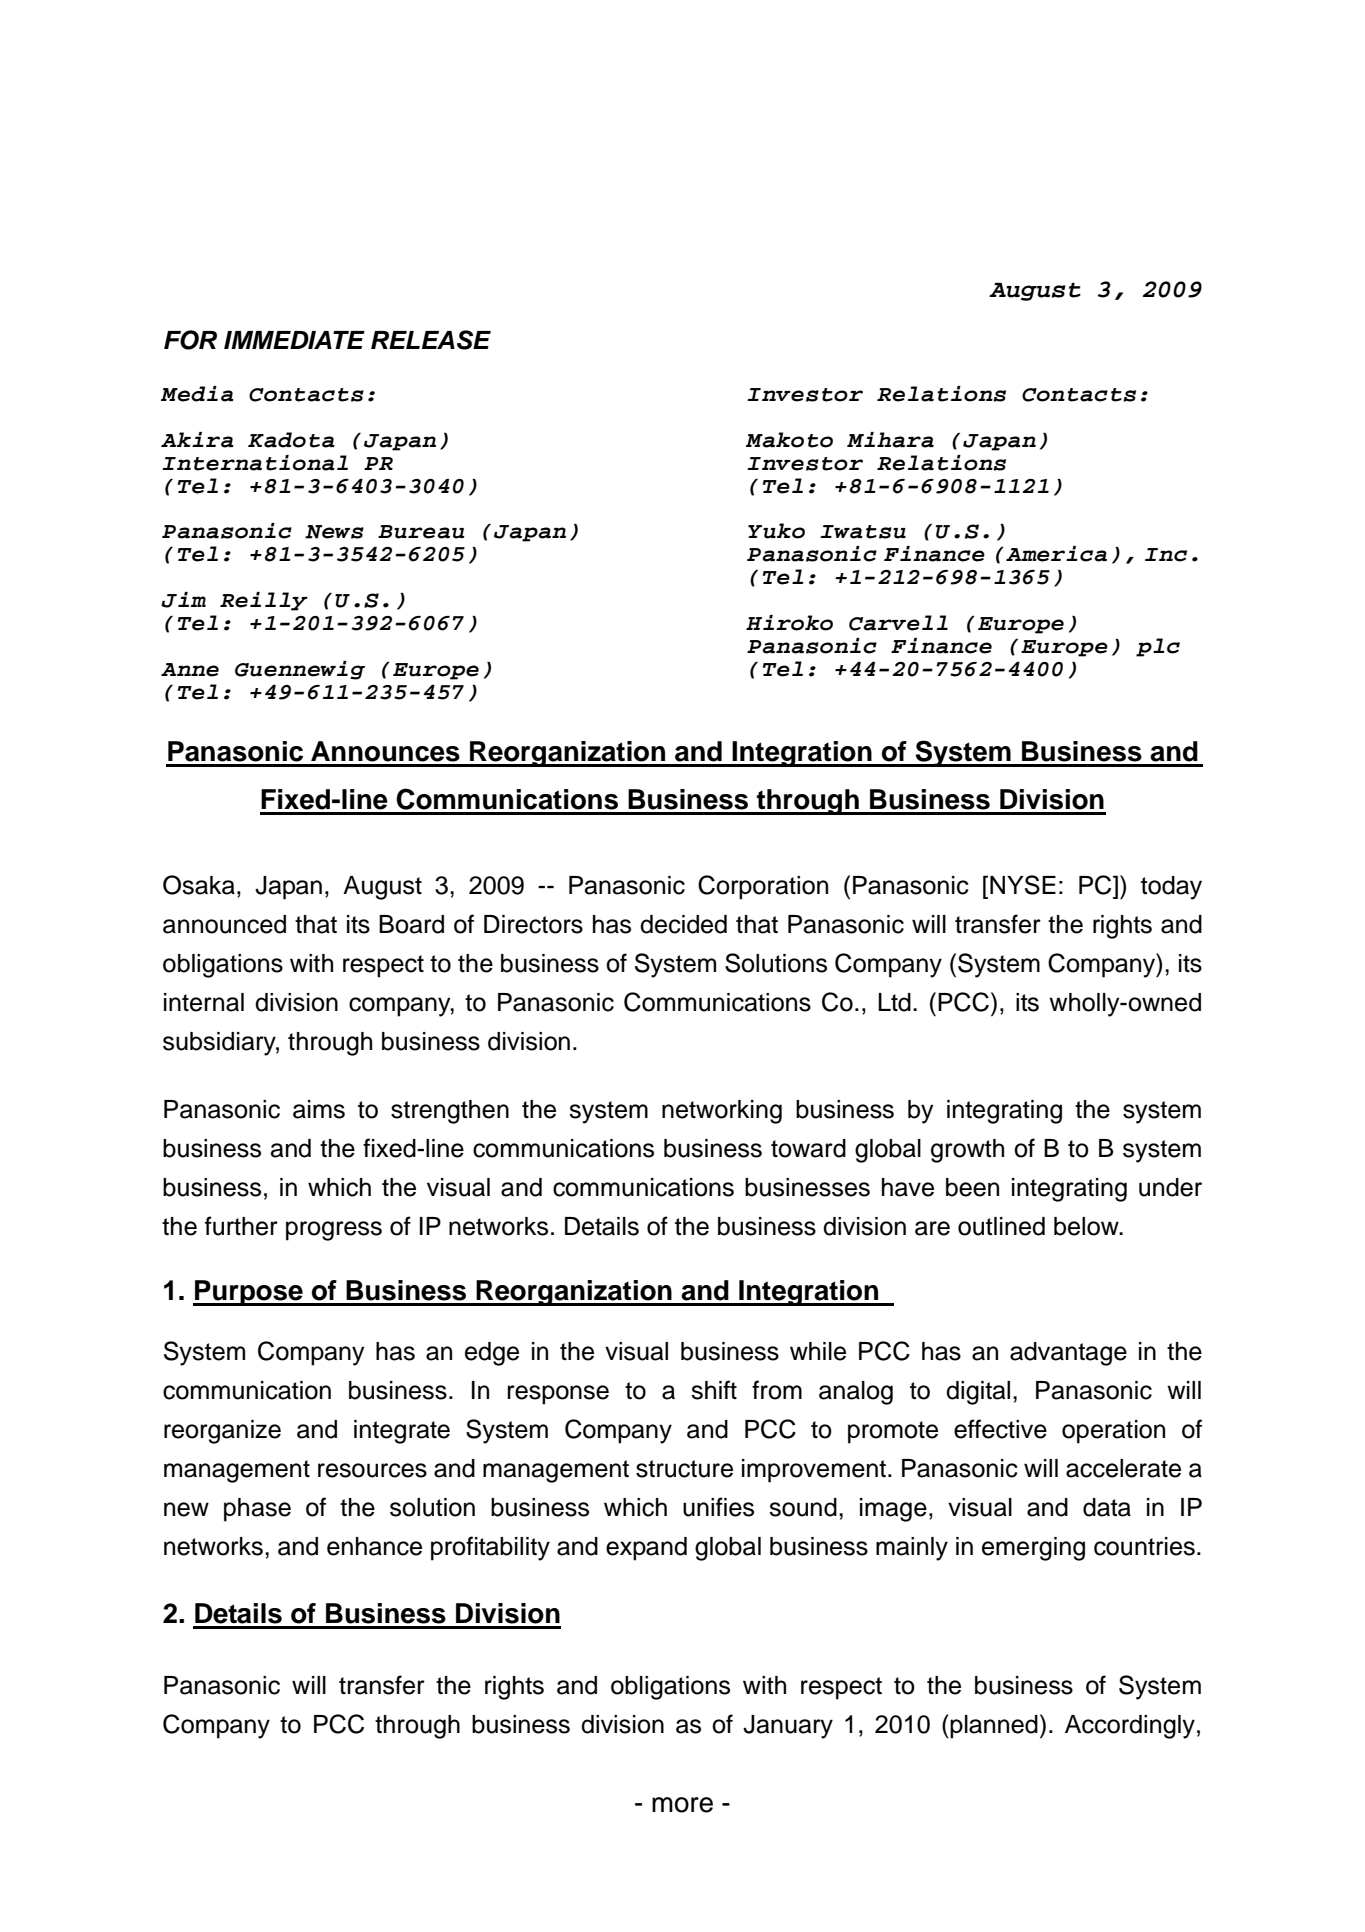  I want to click on Purpose, so click(249, 1293).
